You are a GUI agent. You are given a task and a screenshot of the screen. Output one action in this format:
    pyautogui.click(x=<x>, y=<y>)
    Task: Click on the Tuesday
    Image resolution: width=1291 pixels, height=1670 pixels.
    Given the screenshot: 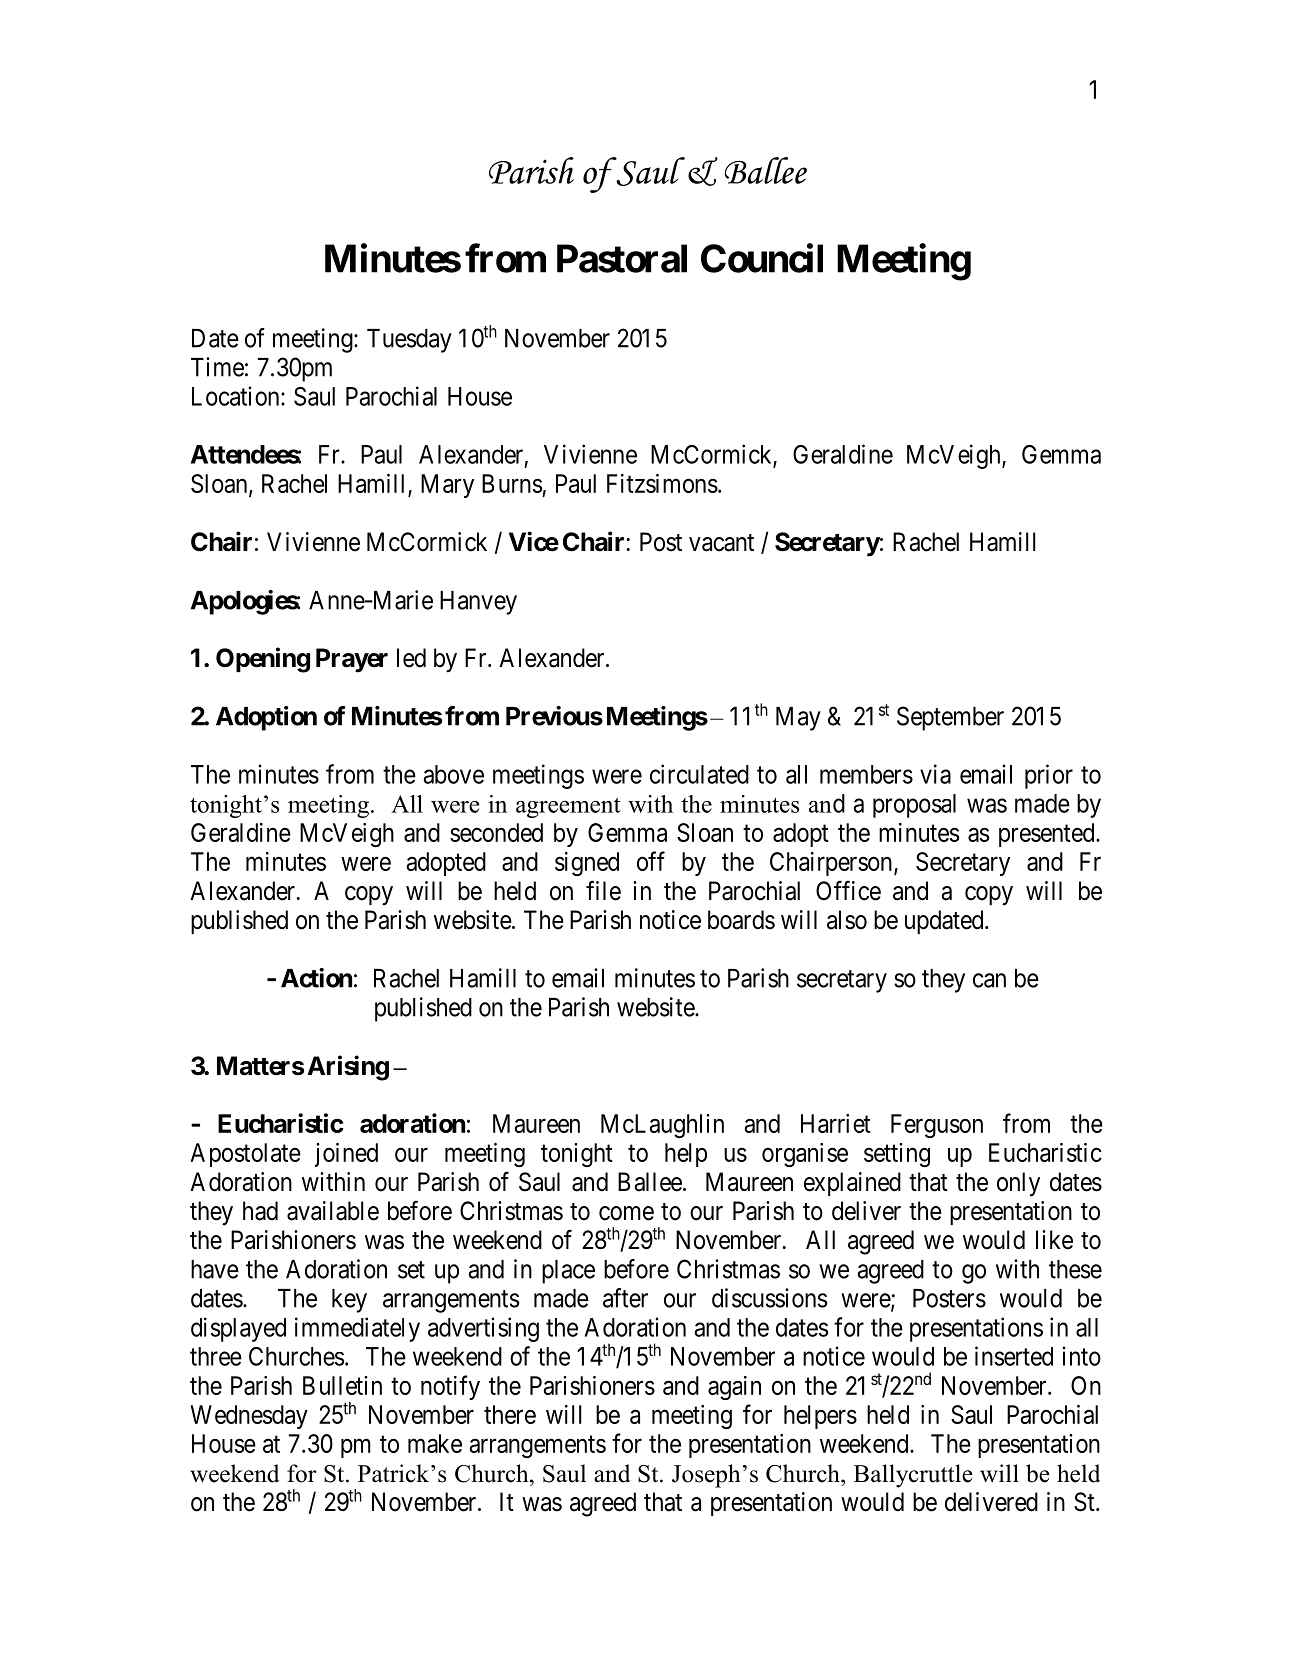 What is the action you would take?
    pyautogui.click(x=409, y=341)
